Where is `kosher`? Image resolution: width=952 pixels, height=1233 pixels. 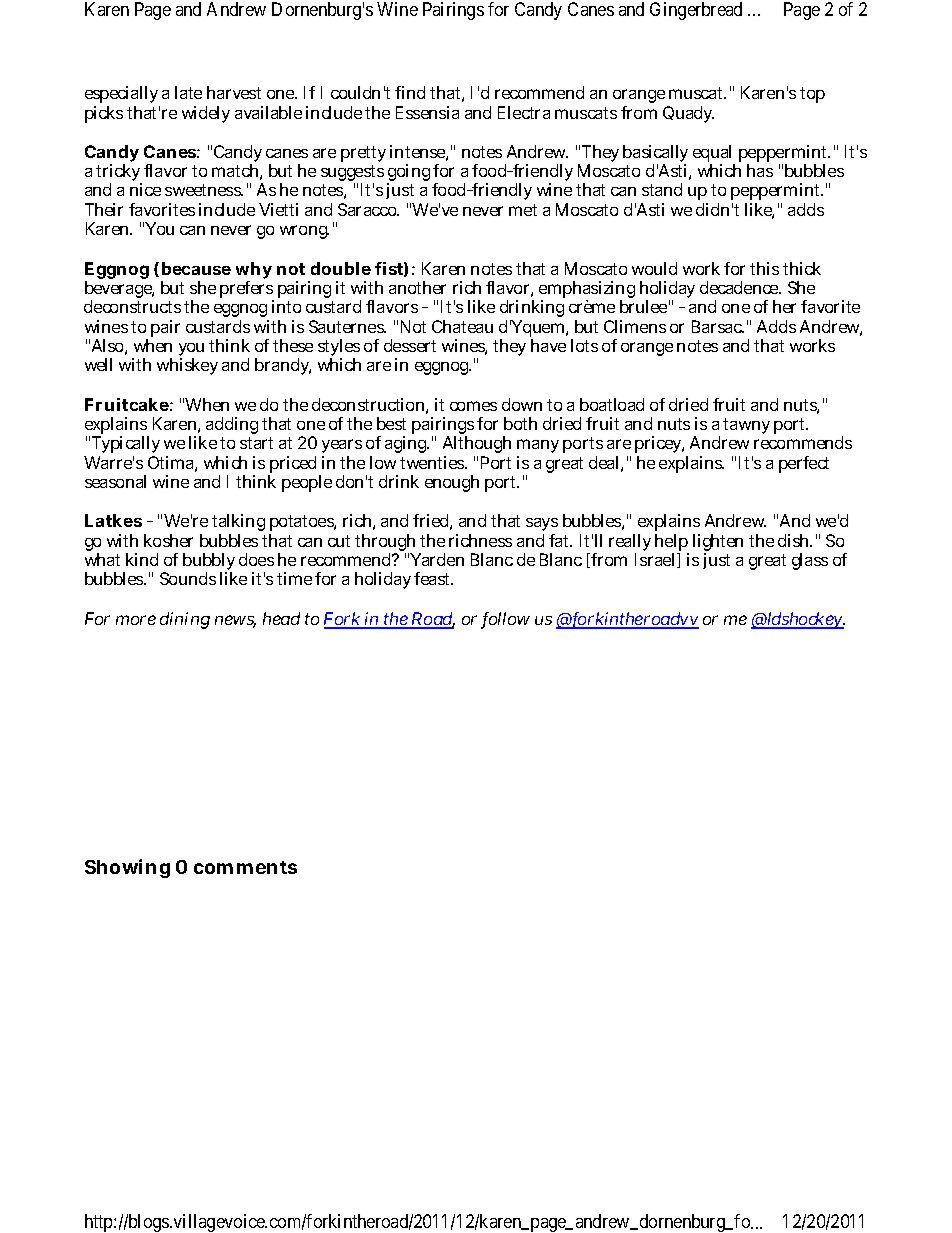
kosher is located at coordinates (168, 540).
